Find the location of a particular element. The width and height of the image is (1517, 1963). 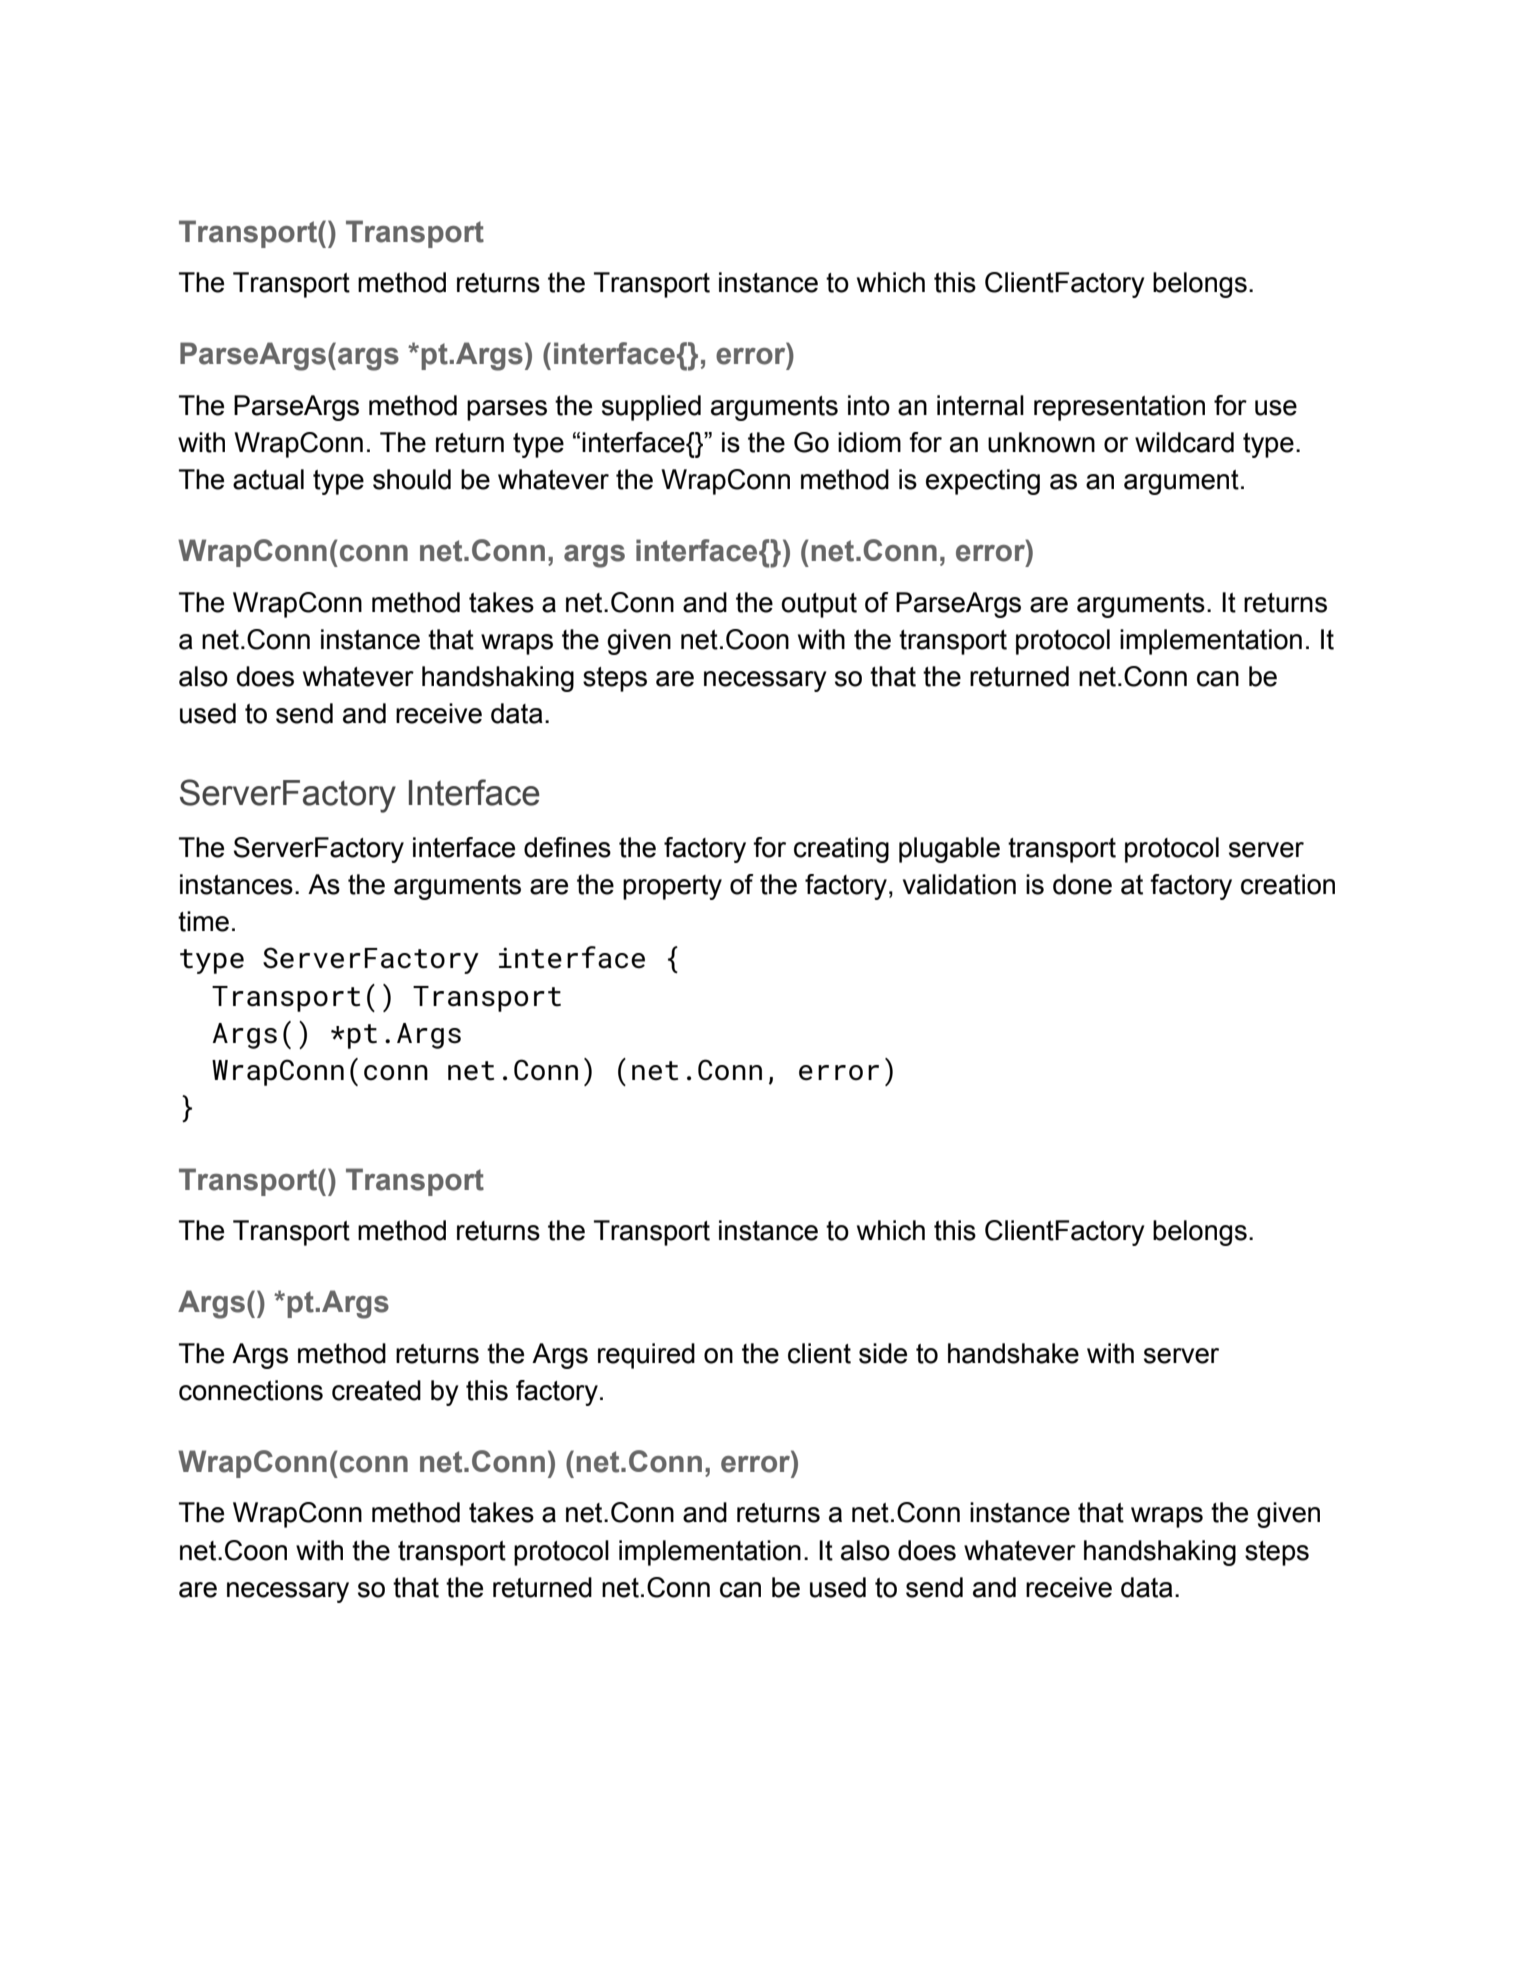

done is located at coordinates (1082, 884).
